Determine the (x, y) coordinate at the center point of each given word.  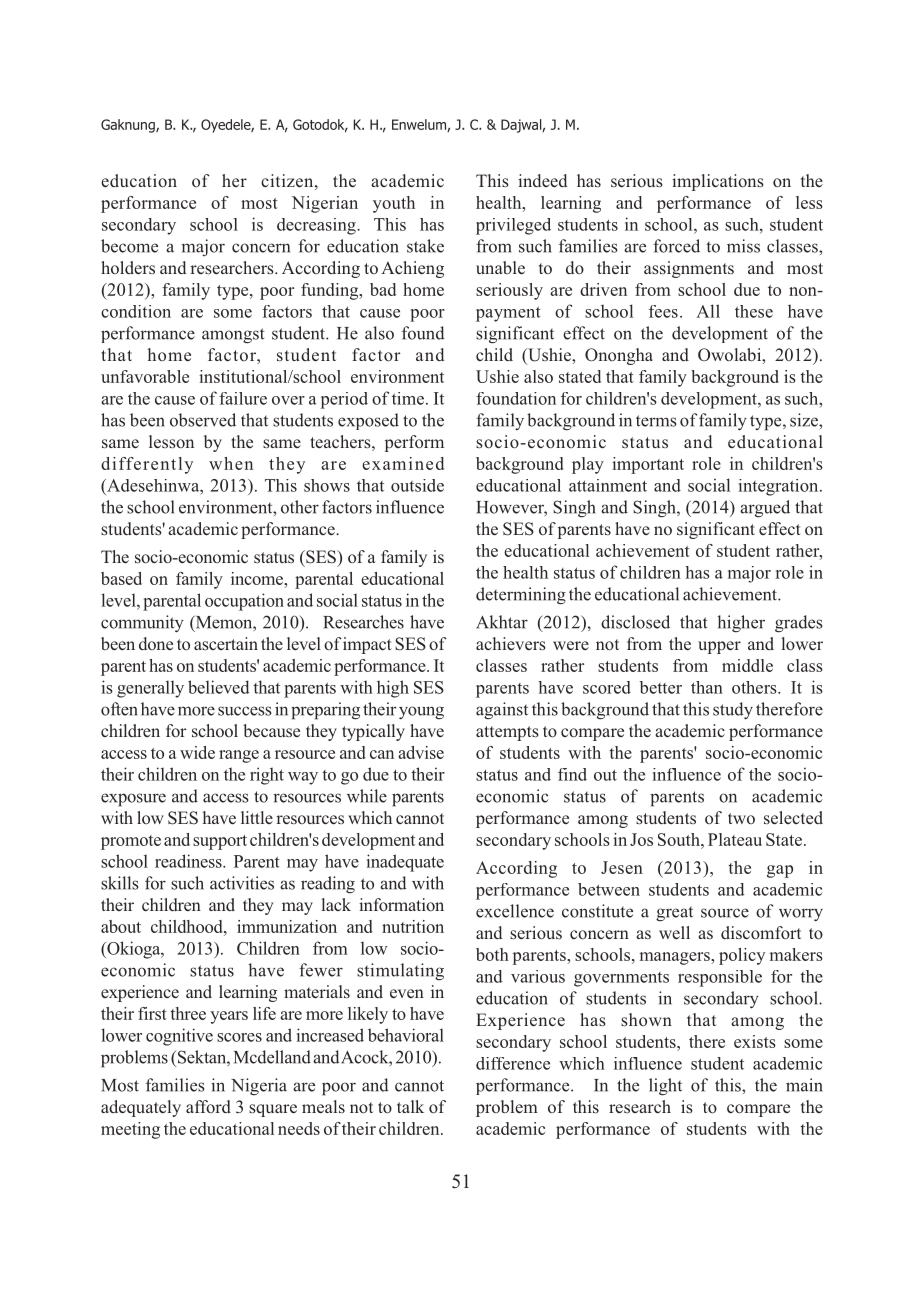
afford (208, 1106)
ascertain (226, 644)
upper (719, 647)
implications (718, 182)
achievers (511, 644)
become (129, 246)
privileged (513, 226)
